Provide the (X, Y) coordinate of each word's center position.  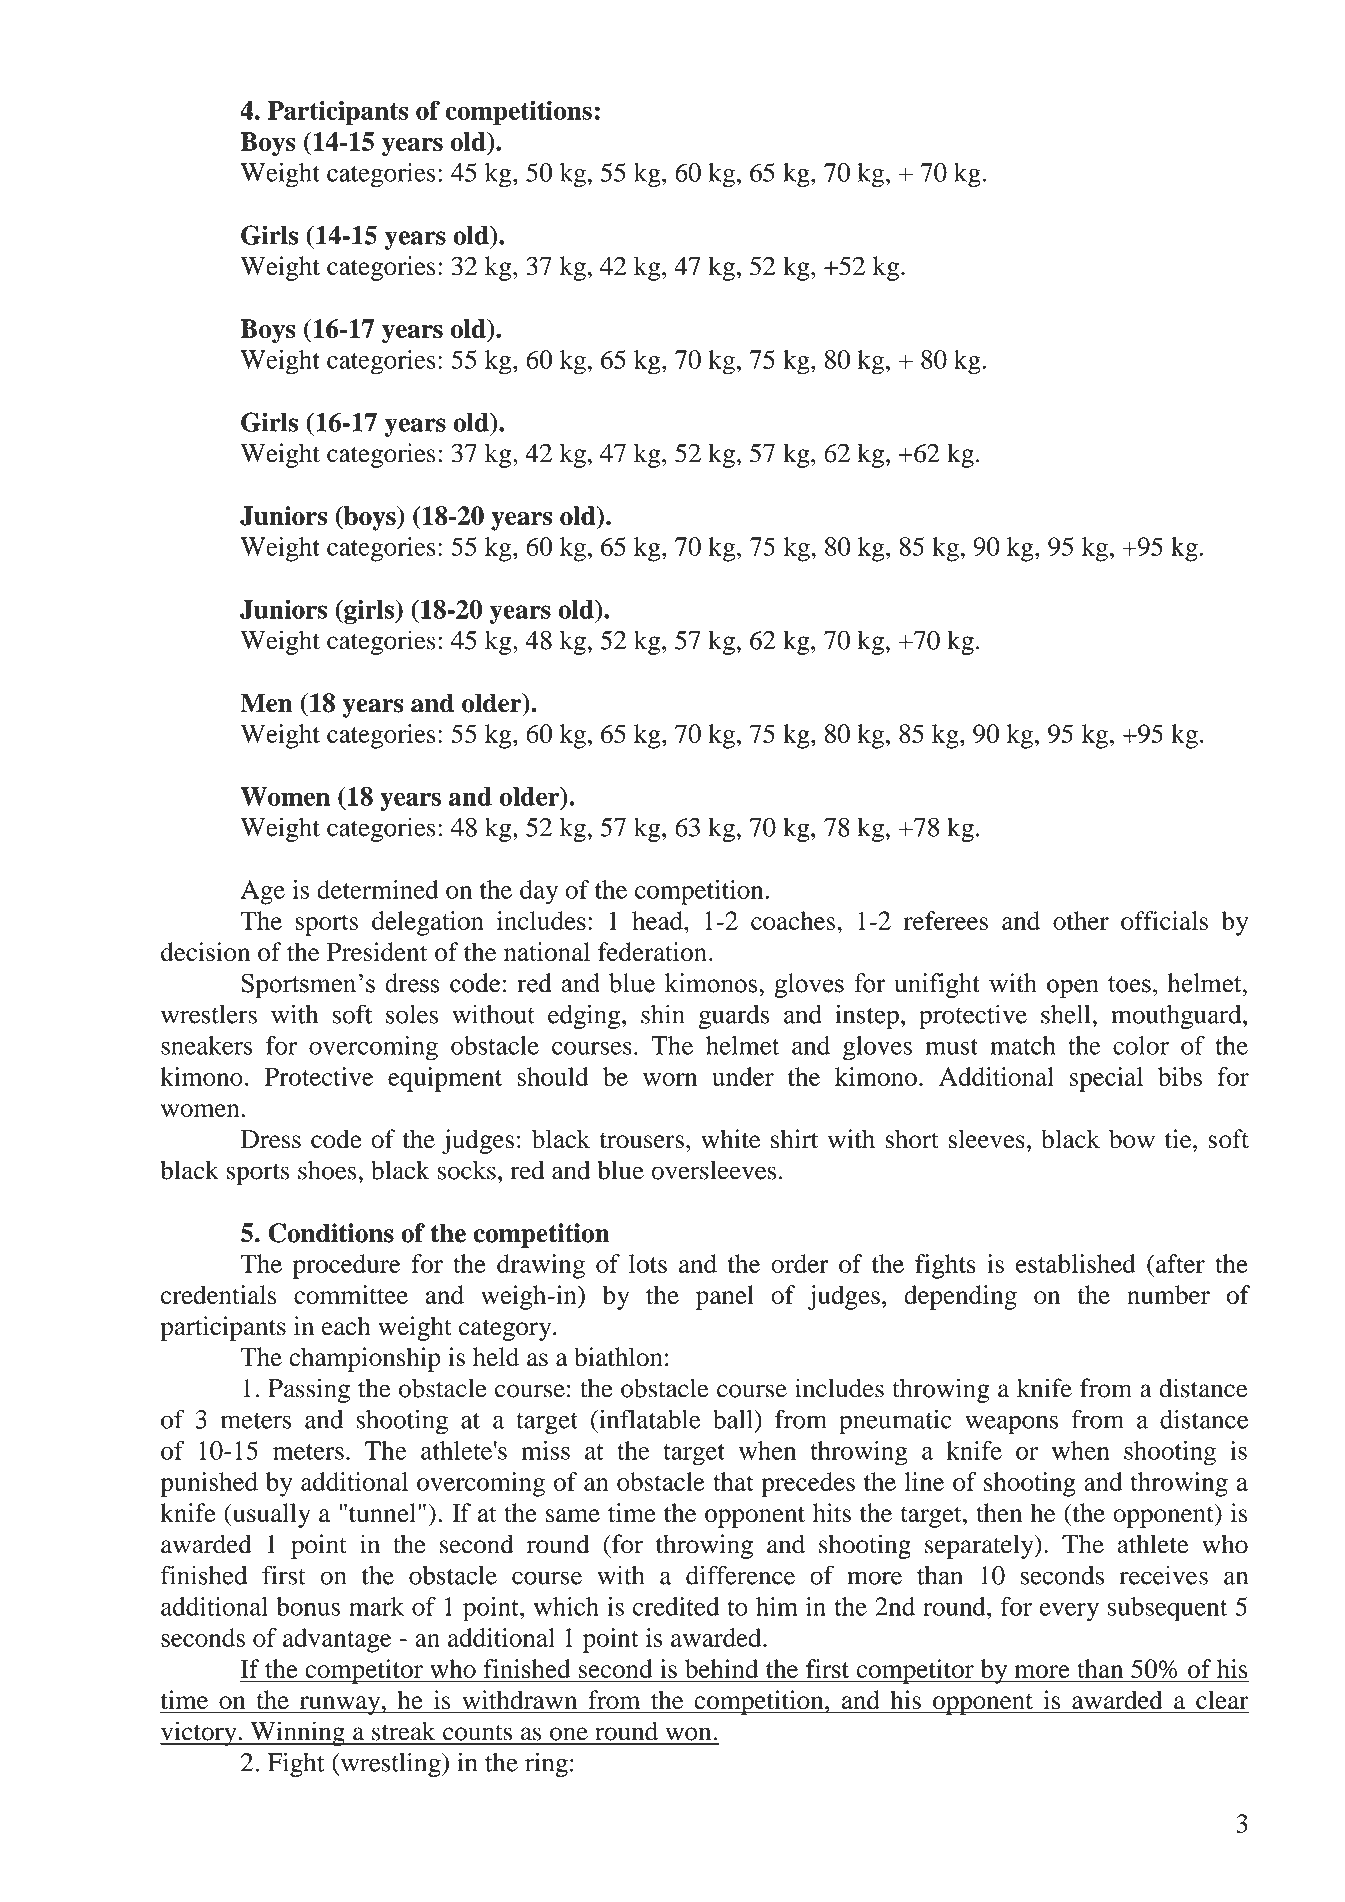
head (658, 920)
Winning (297, 1733)
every (1069, 1612)
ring (546, 1765)
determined (377, 889)
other (1081, 920)
